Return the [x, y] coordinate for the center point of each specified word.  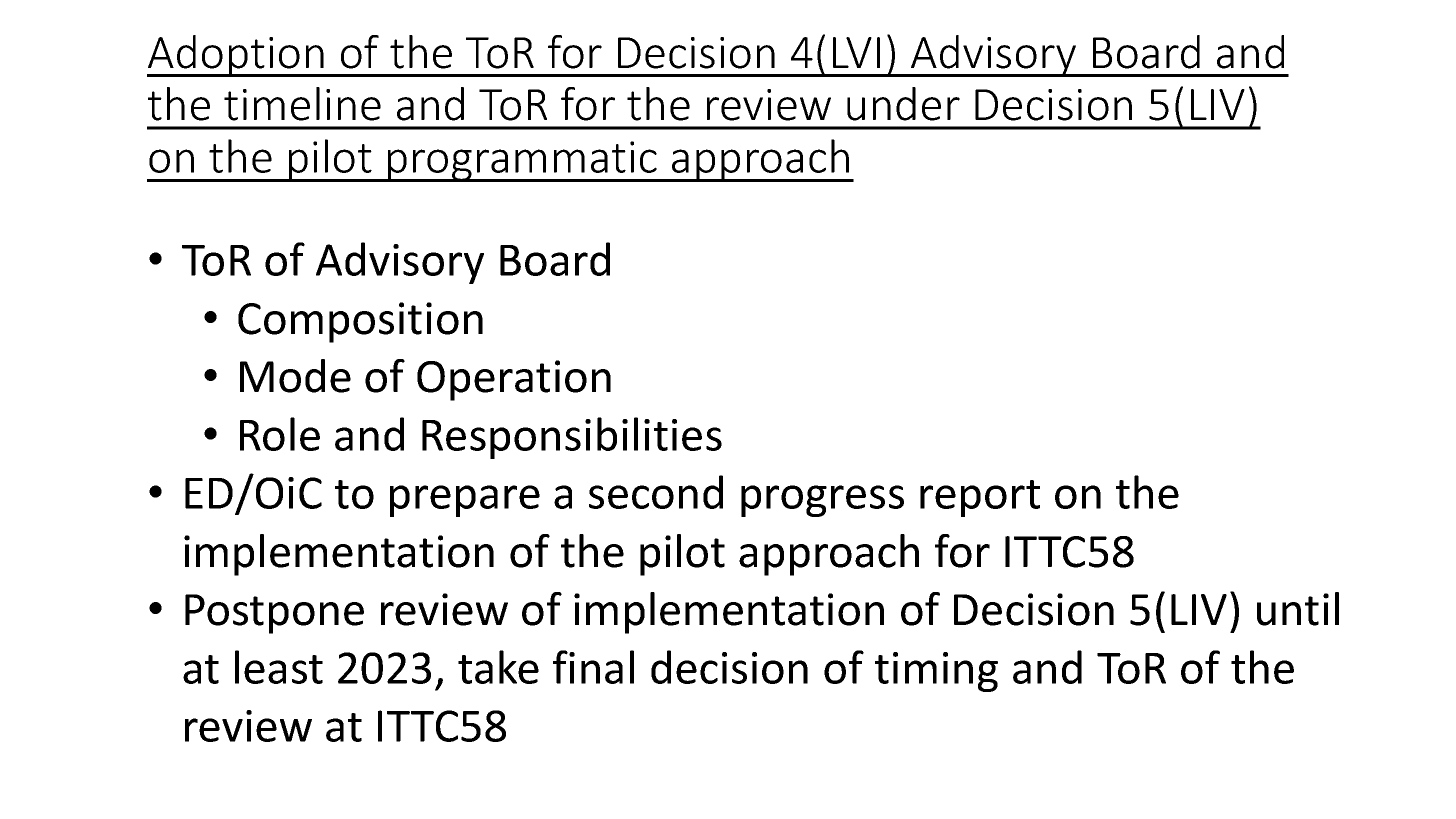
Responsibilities [572, 438]
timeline [302, 104]
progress [822, 501]
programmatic [522, 161]
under [903, 104]
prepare [465, 501]
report [980, 498]
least [279, 667]
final [593, 667]
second [656, 492]
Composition [360, 322]
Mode [295, 376]
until [1298, 609]
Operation [514, 380]
